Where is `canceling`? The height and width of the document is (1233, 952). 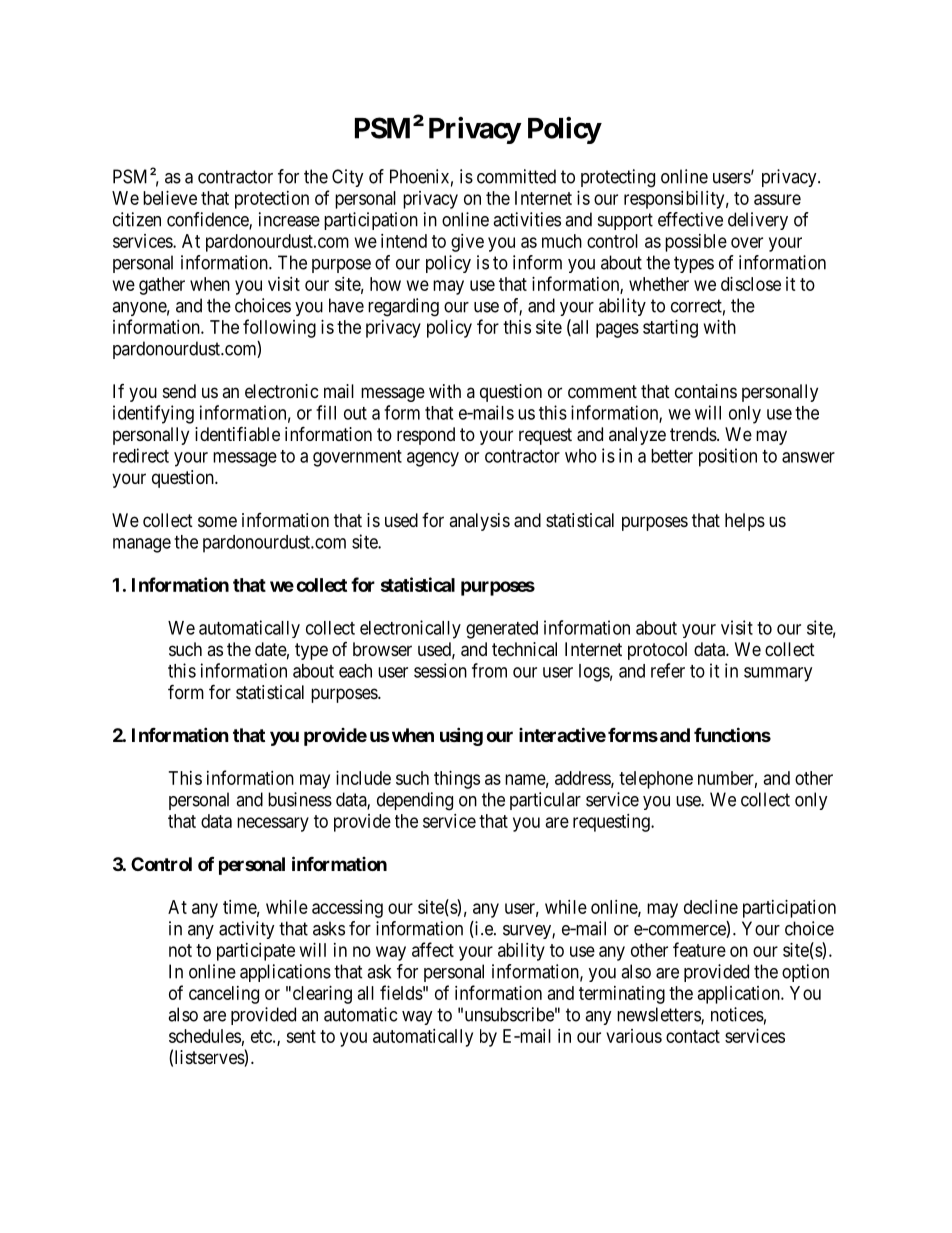
canceling is located at coordinates (224, 995).
